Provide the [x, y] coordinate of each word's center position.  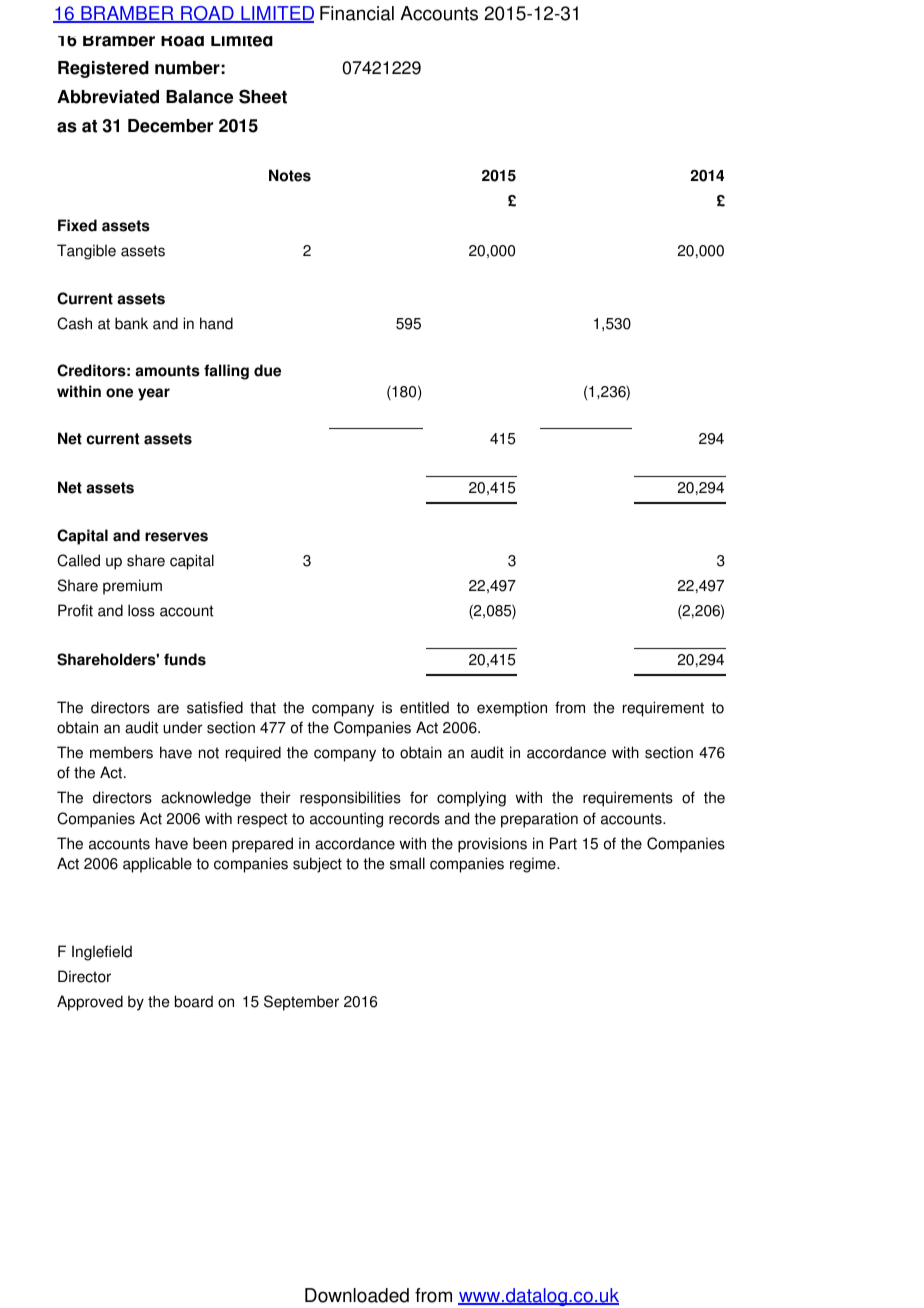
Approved [90, 1003]
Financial [357, 13]
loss [141, 610]
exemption [512, 709]
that [263, 707]
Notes [290, 175]
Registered [103, 69]
